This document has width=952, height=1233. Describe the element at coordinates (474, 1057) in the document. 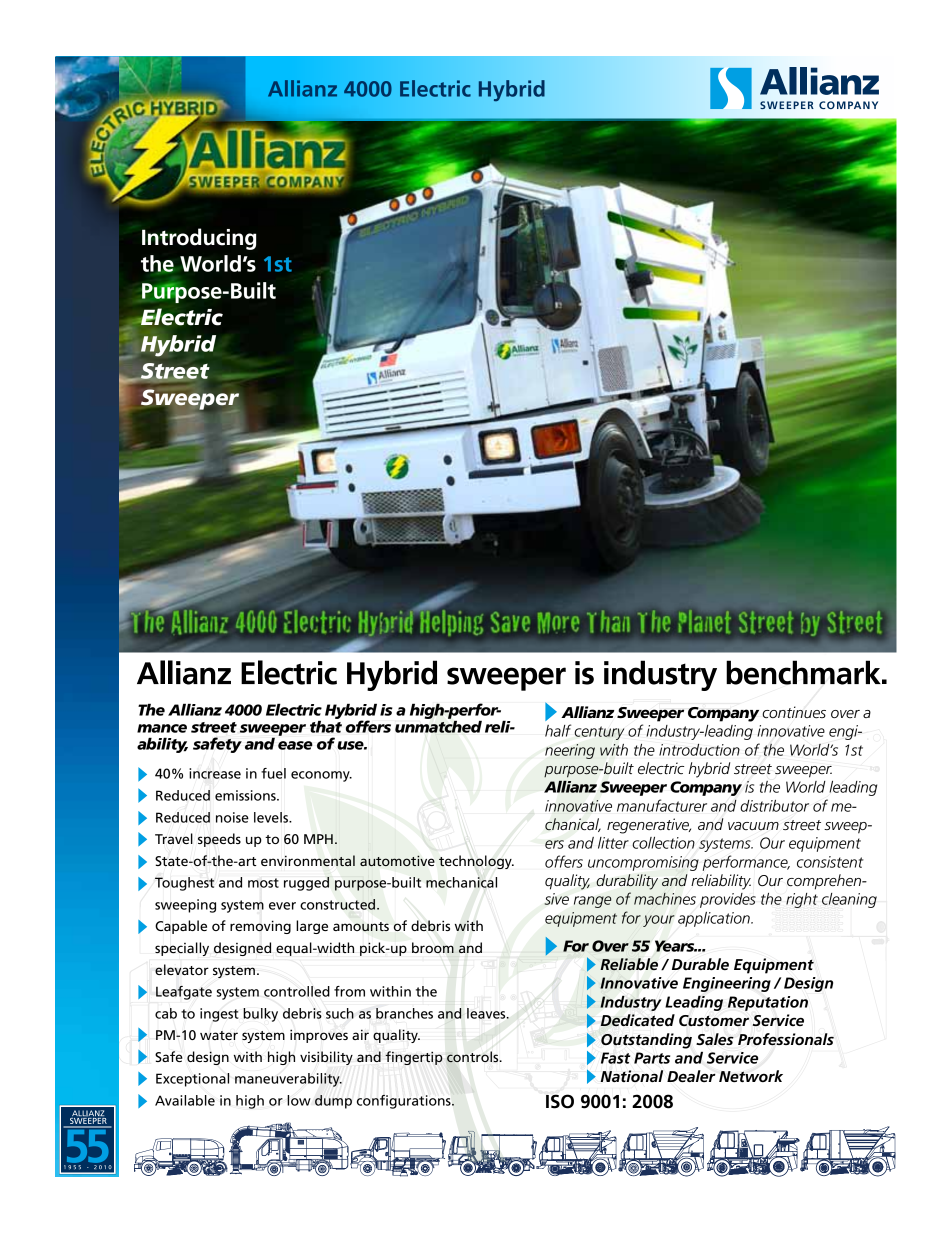

I see `controls` at that location.
